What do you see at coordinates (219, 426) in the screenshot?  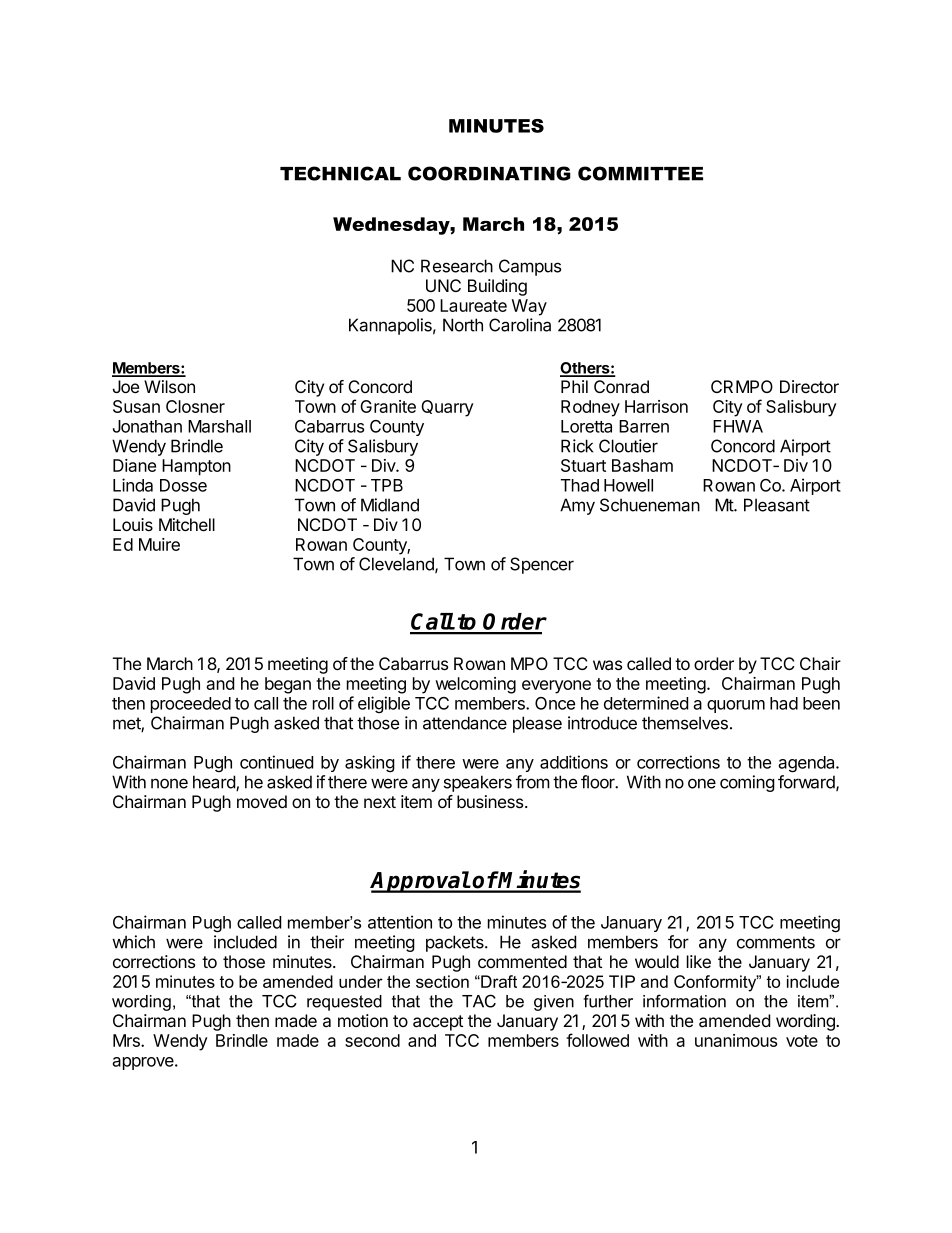 I see `Marshall` at bounding box center [219, 426].
